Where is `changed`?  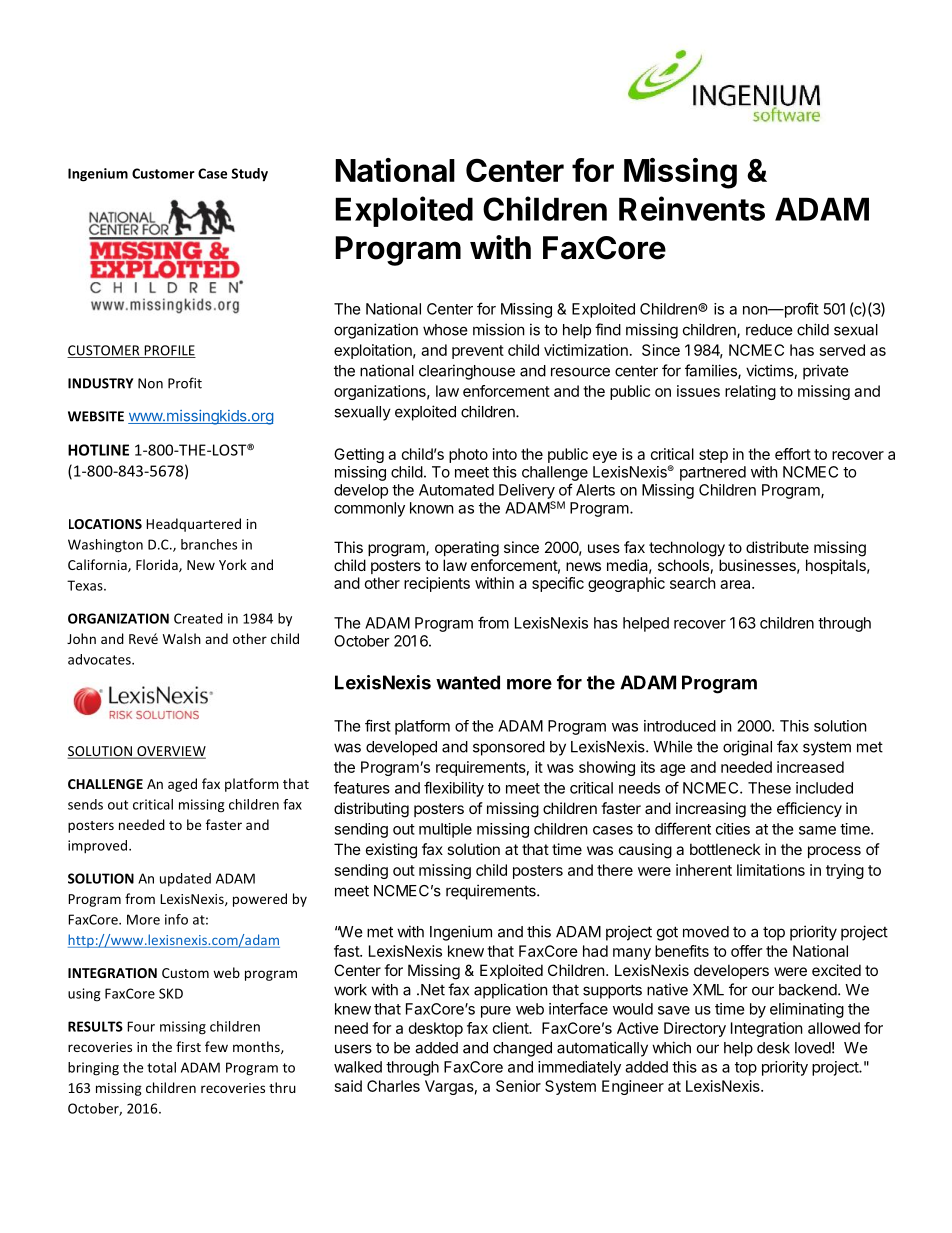 changed is located at coordinates (522, 1049).
